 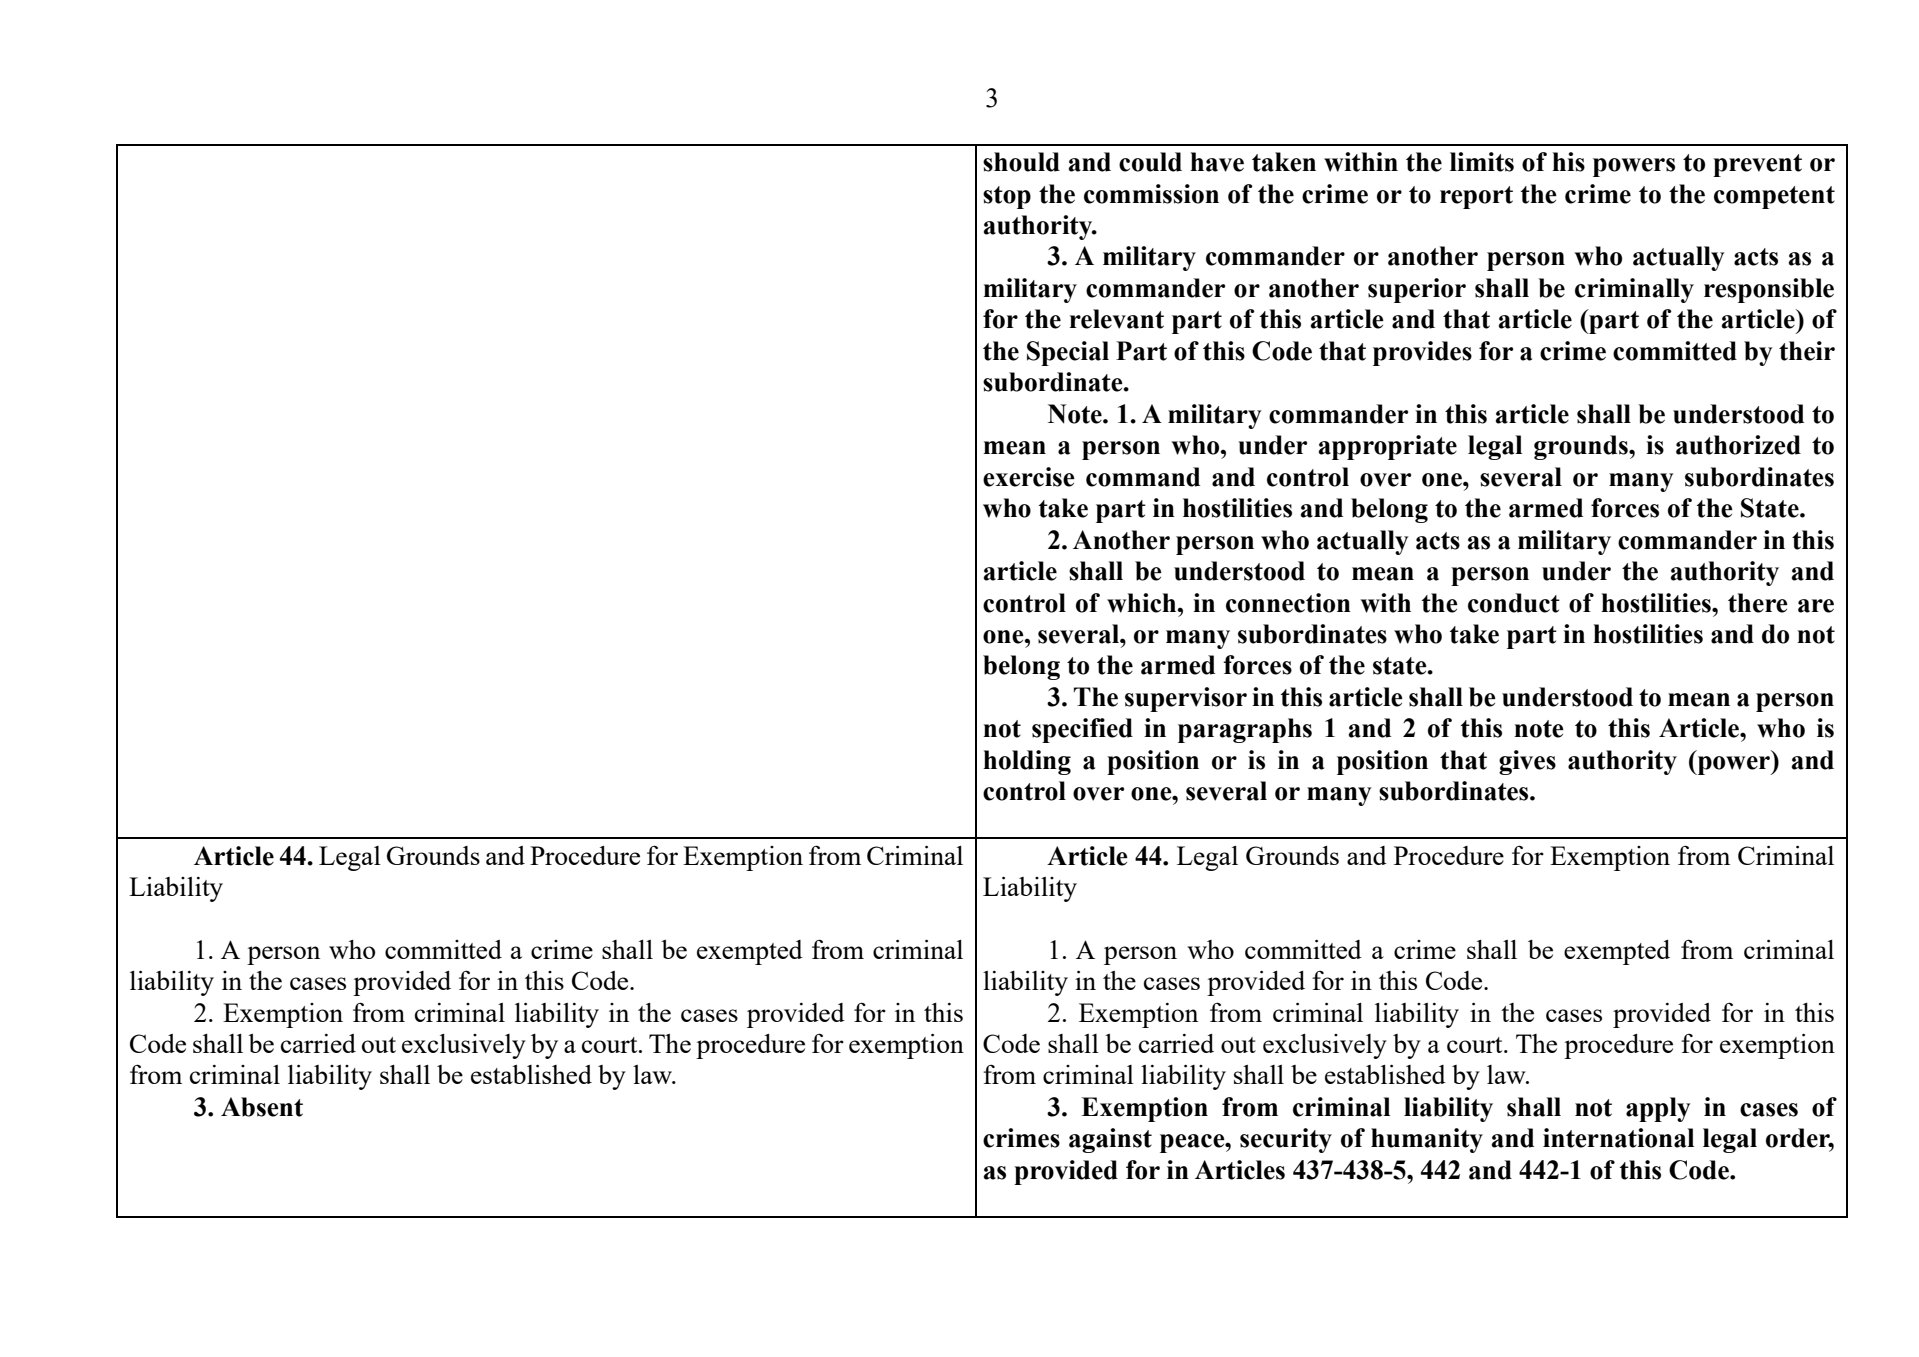 What do you see at coordinates (1774, 197) in the page?
I see `competent` at bounding box center [1774, 197].
